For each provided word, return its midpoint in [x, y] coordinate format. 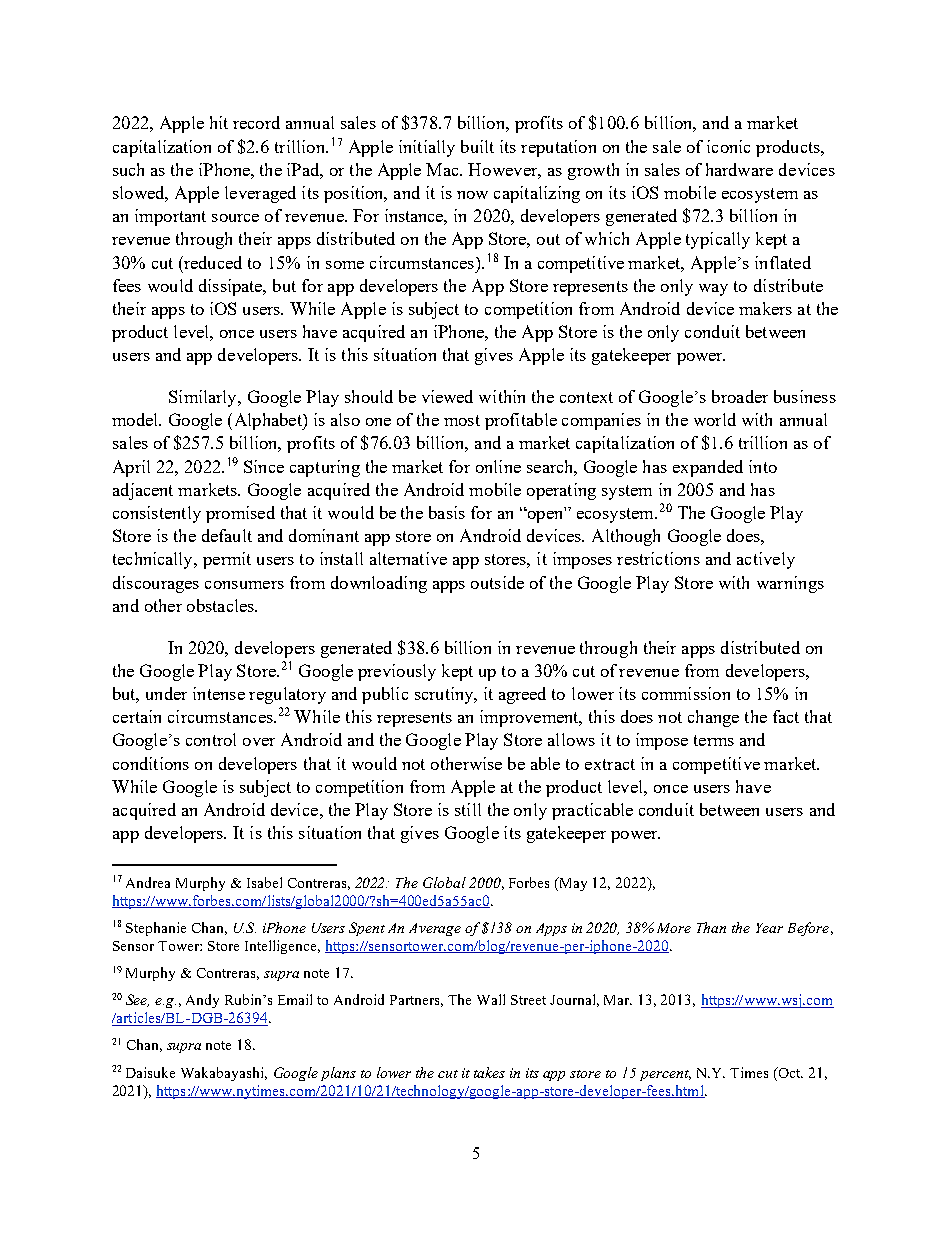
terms [714, 740]
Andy [202, 1001]
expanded [708, 468]
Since [264, 466]
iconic [728, 146]
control [211, 739]
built [477, 146]
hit [219, 122]
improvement [530, 718]
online [498, 466]
